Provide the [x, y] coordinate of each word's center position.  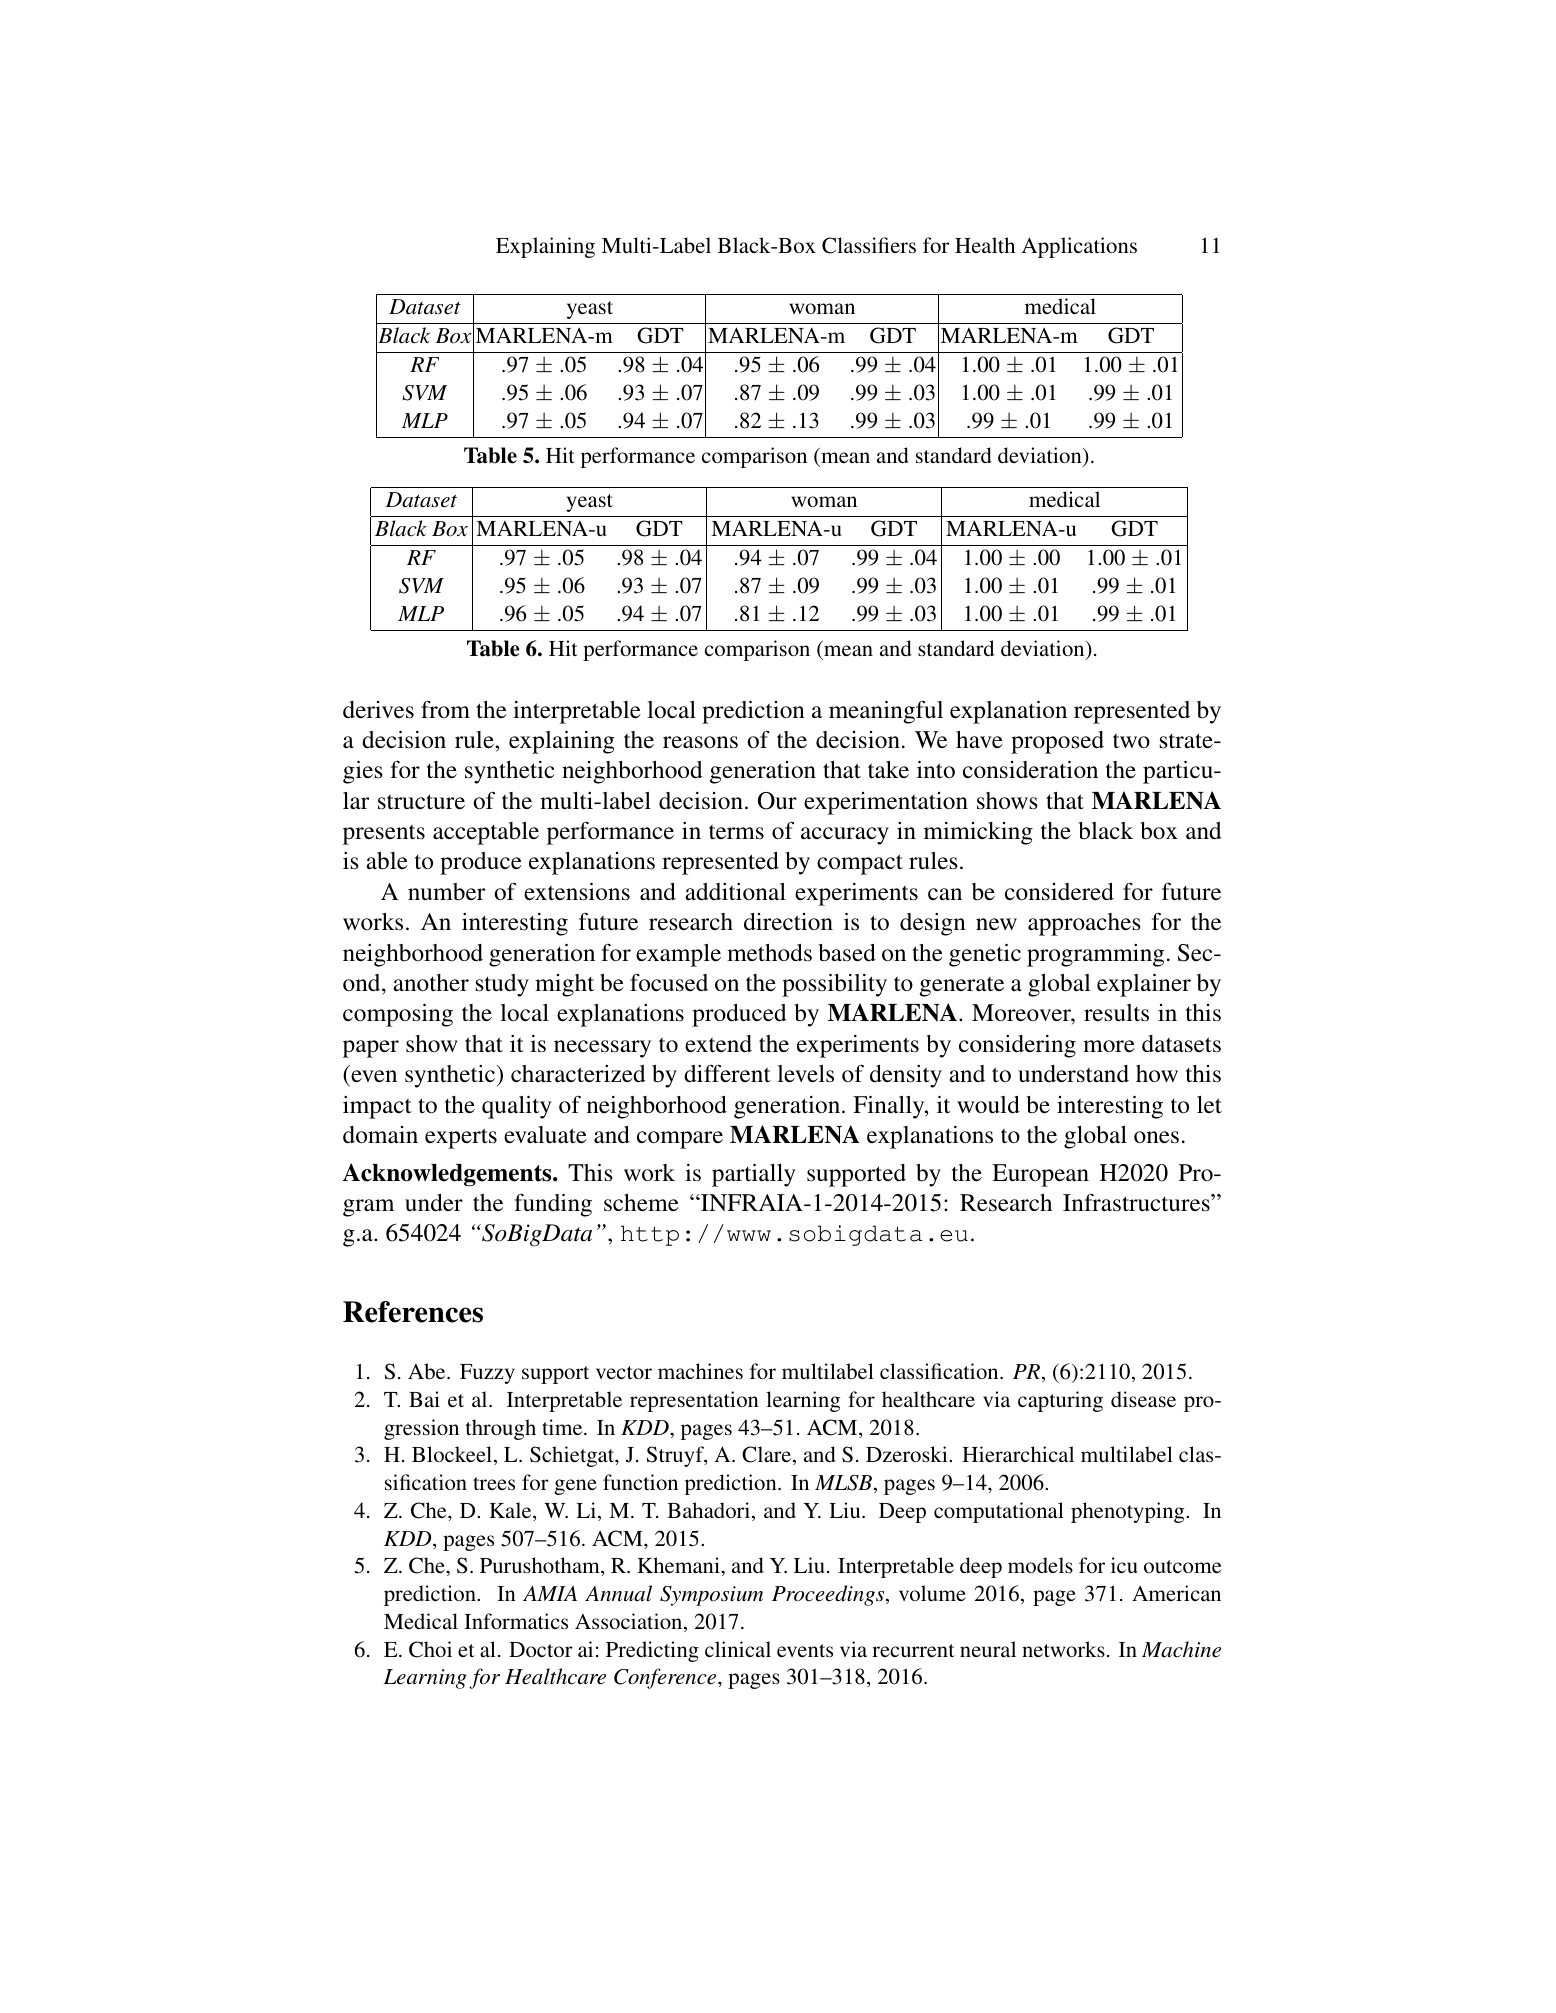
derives [378, 710]
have [979, 739]
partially [754, 1175]
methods [769, 953]
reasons [700, 742]
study [502, 985]
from [445, 709]
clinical [738, 1649]
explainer [1144, 985]
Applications [1079, 247]
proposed [1057, 742]
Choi [430, 1649]
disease [1143, 1399]
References [413, 1312]
